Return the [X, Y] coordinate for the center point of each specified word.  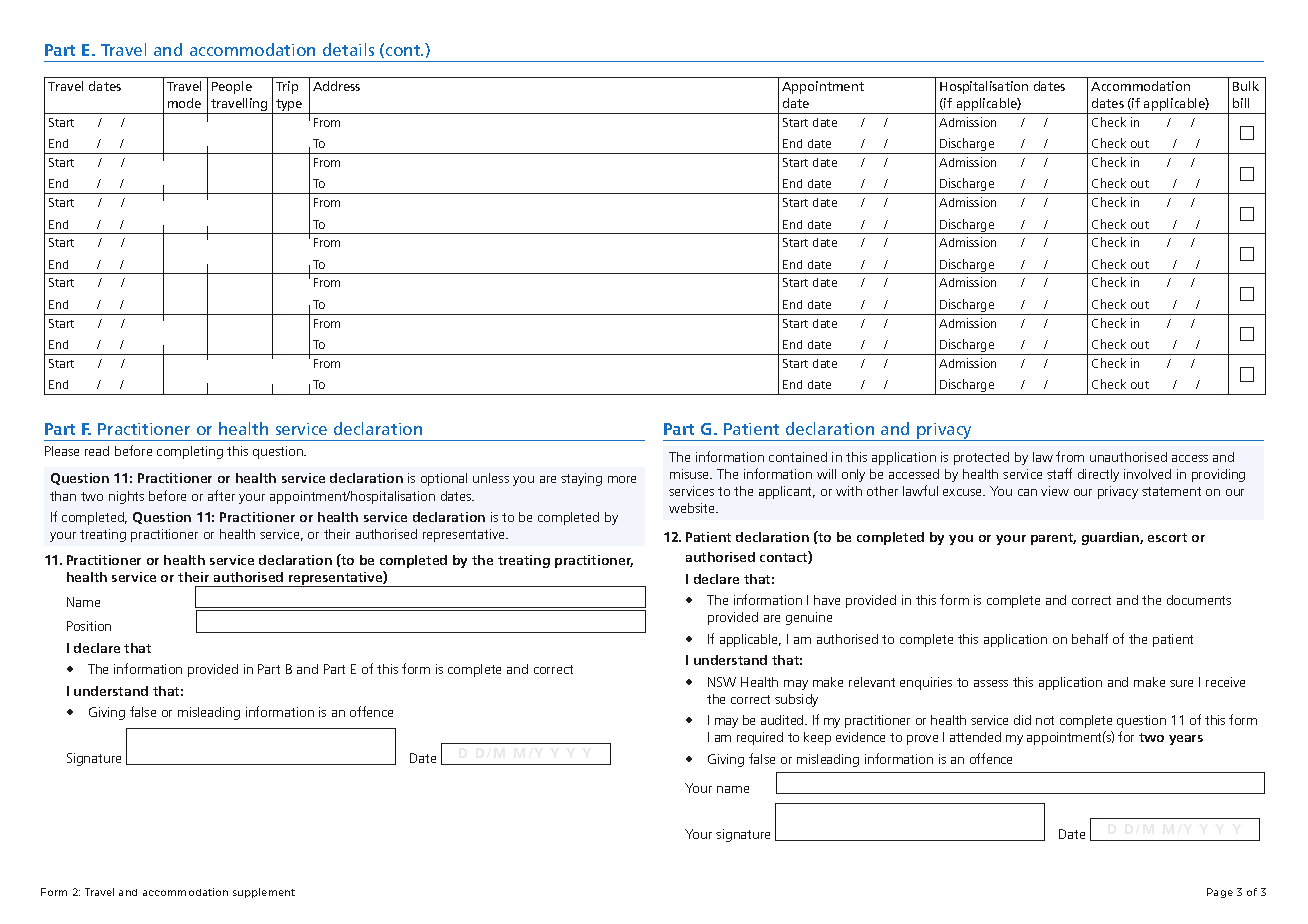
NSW [722, 682]
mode [184, 103]
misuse [691, 474]
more [622, 479]
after [221, 495]
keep [817, 738]
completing [190, 452]
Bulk [1246, 86]
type [289, 106]
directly [1098, 475]
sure [1181, 683]
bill [1241, 103]
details [348, 49]
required [760, 738]
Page [1220, 893]
